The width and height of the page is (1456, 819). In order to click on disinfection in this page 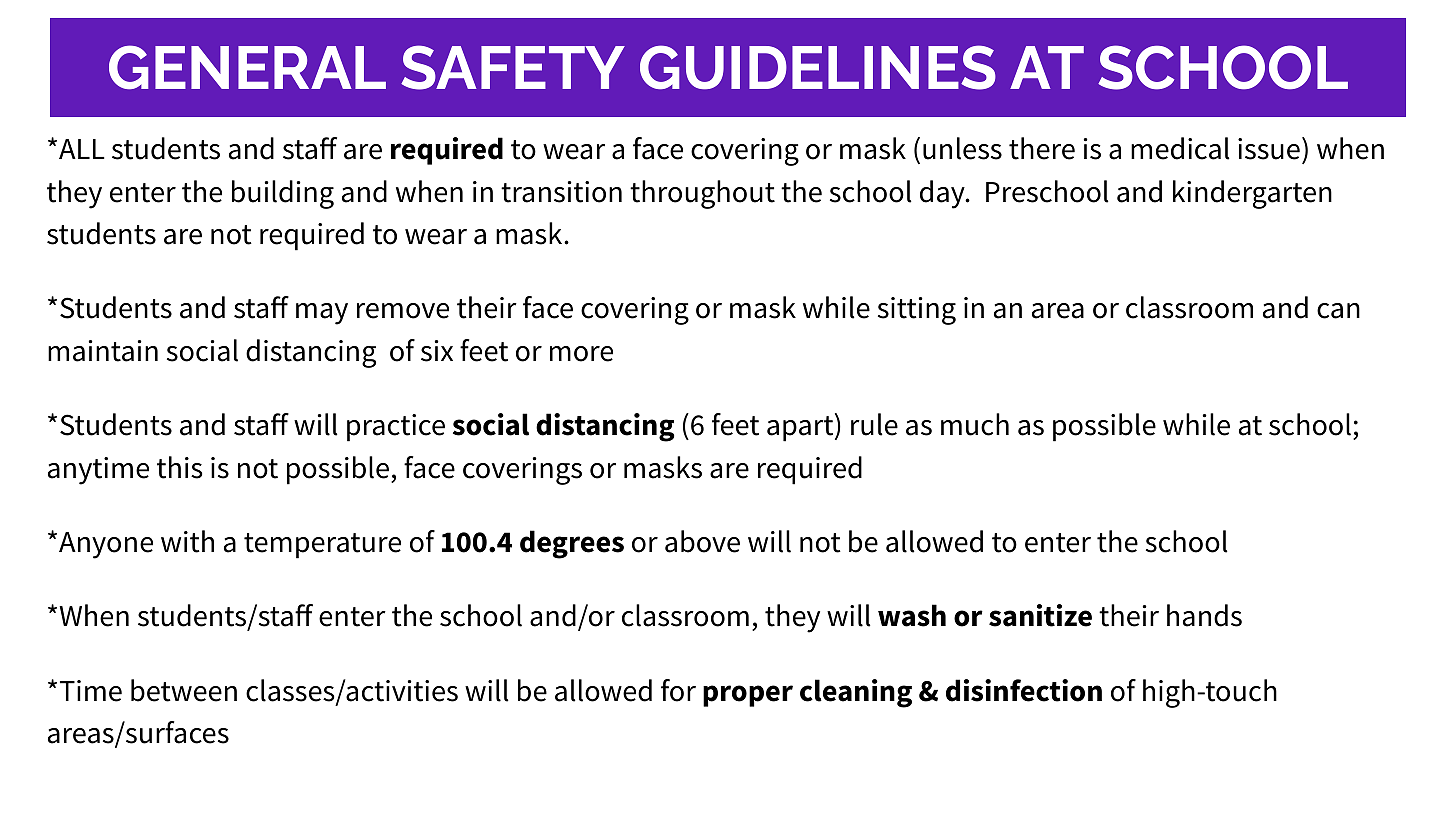, I will do `click(1024, 690)`.
